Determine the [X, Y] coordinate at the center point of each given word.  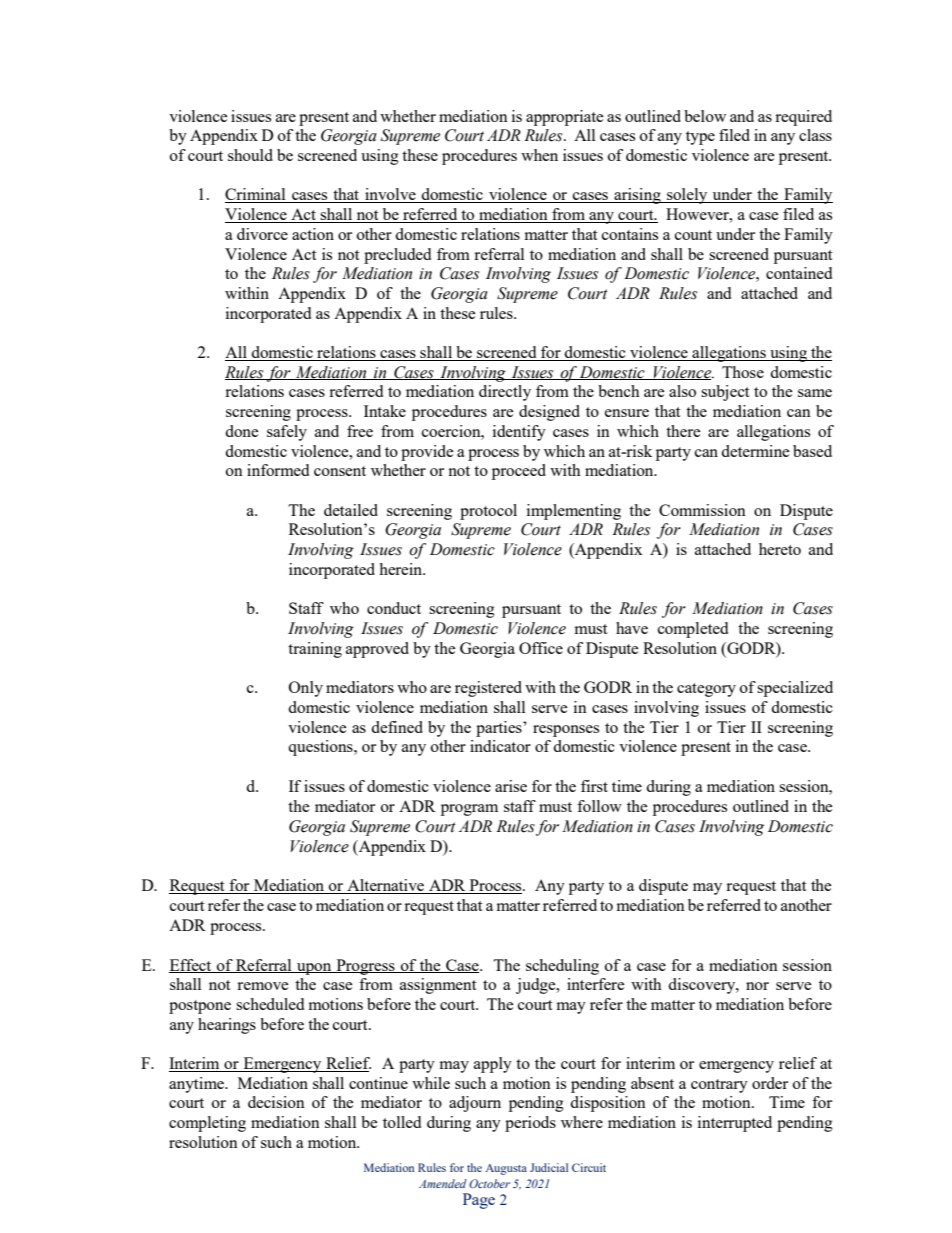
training [315, 650]
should [250, 155]
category [706, 690]
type [700, 138]
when [539, 155]
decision [276, 1102]
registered [488, 689]
